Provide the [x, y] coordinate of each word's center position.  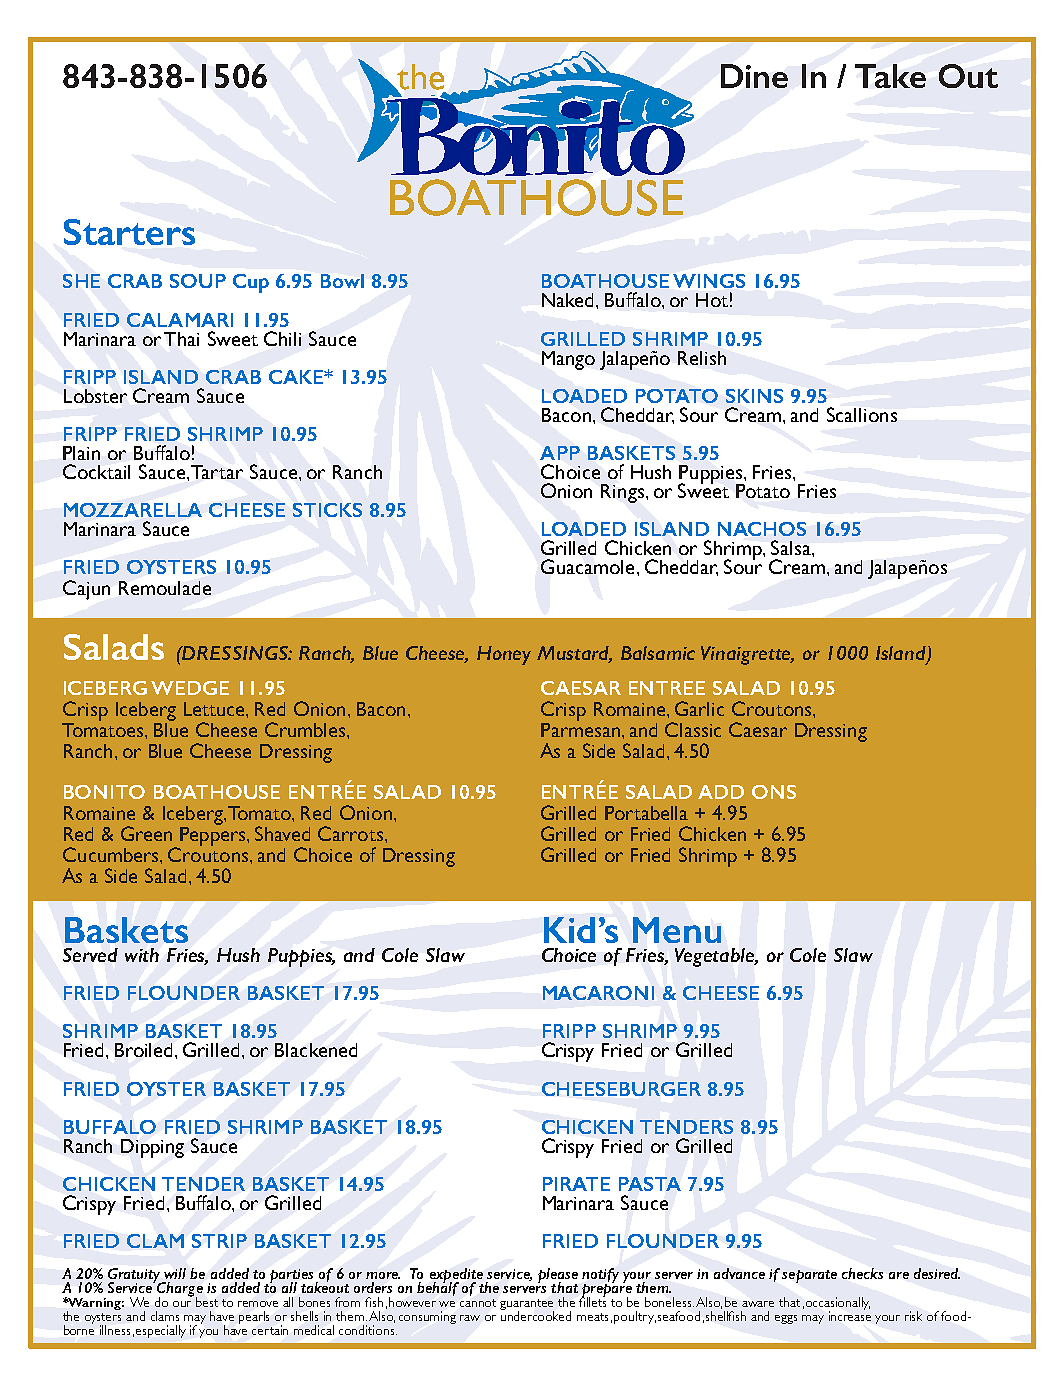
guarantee [527, 1306]
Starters [129, 232]
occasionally [838, 1305]
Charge [180, 1290]
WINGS [709, 281]
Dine [754, 76]
